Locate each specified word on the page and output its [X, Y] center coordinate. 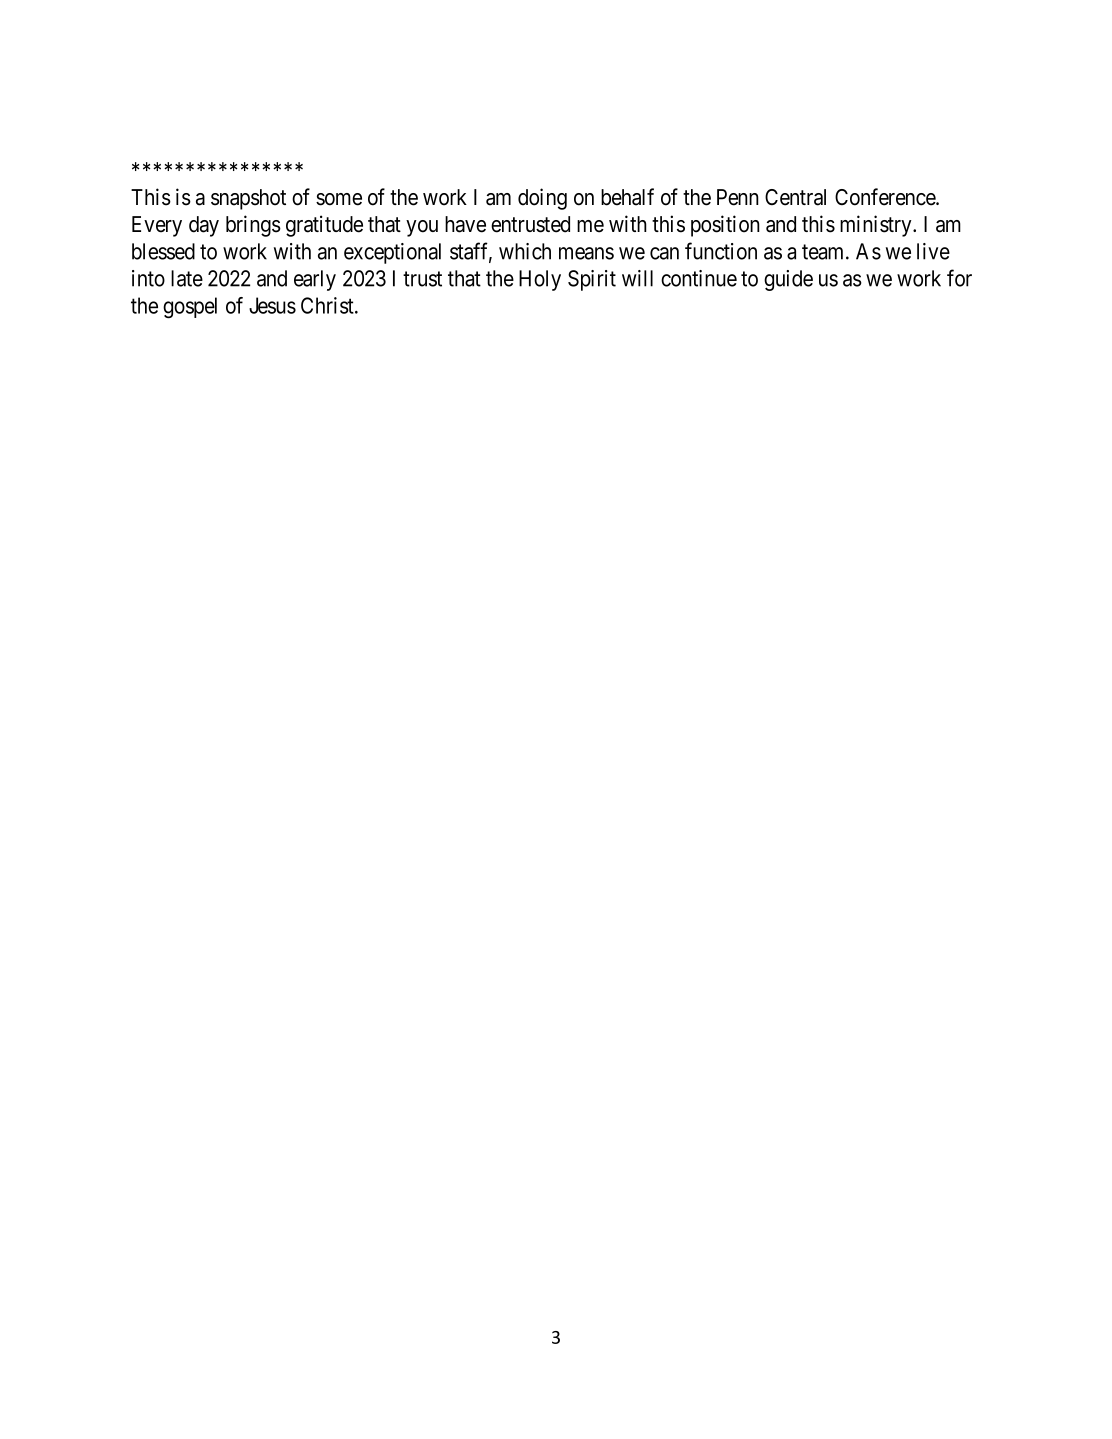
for [959, 278]
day [204, 226]
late [187, 278]
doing [542, 199]
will [637, 278]
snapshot [248, 199]
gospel [190, 308]
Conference [886, 197]
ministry [877, 226]
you [422, 228]
